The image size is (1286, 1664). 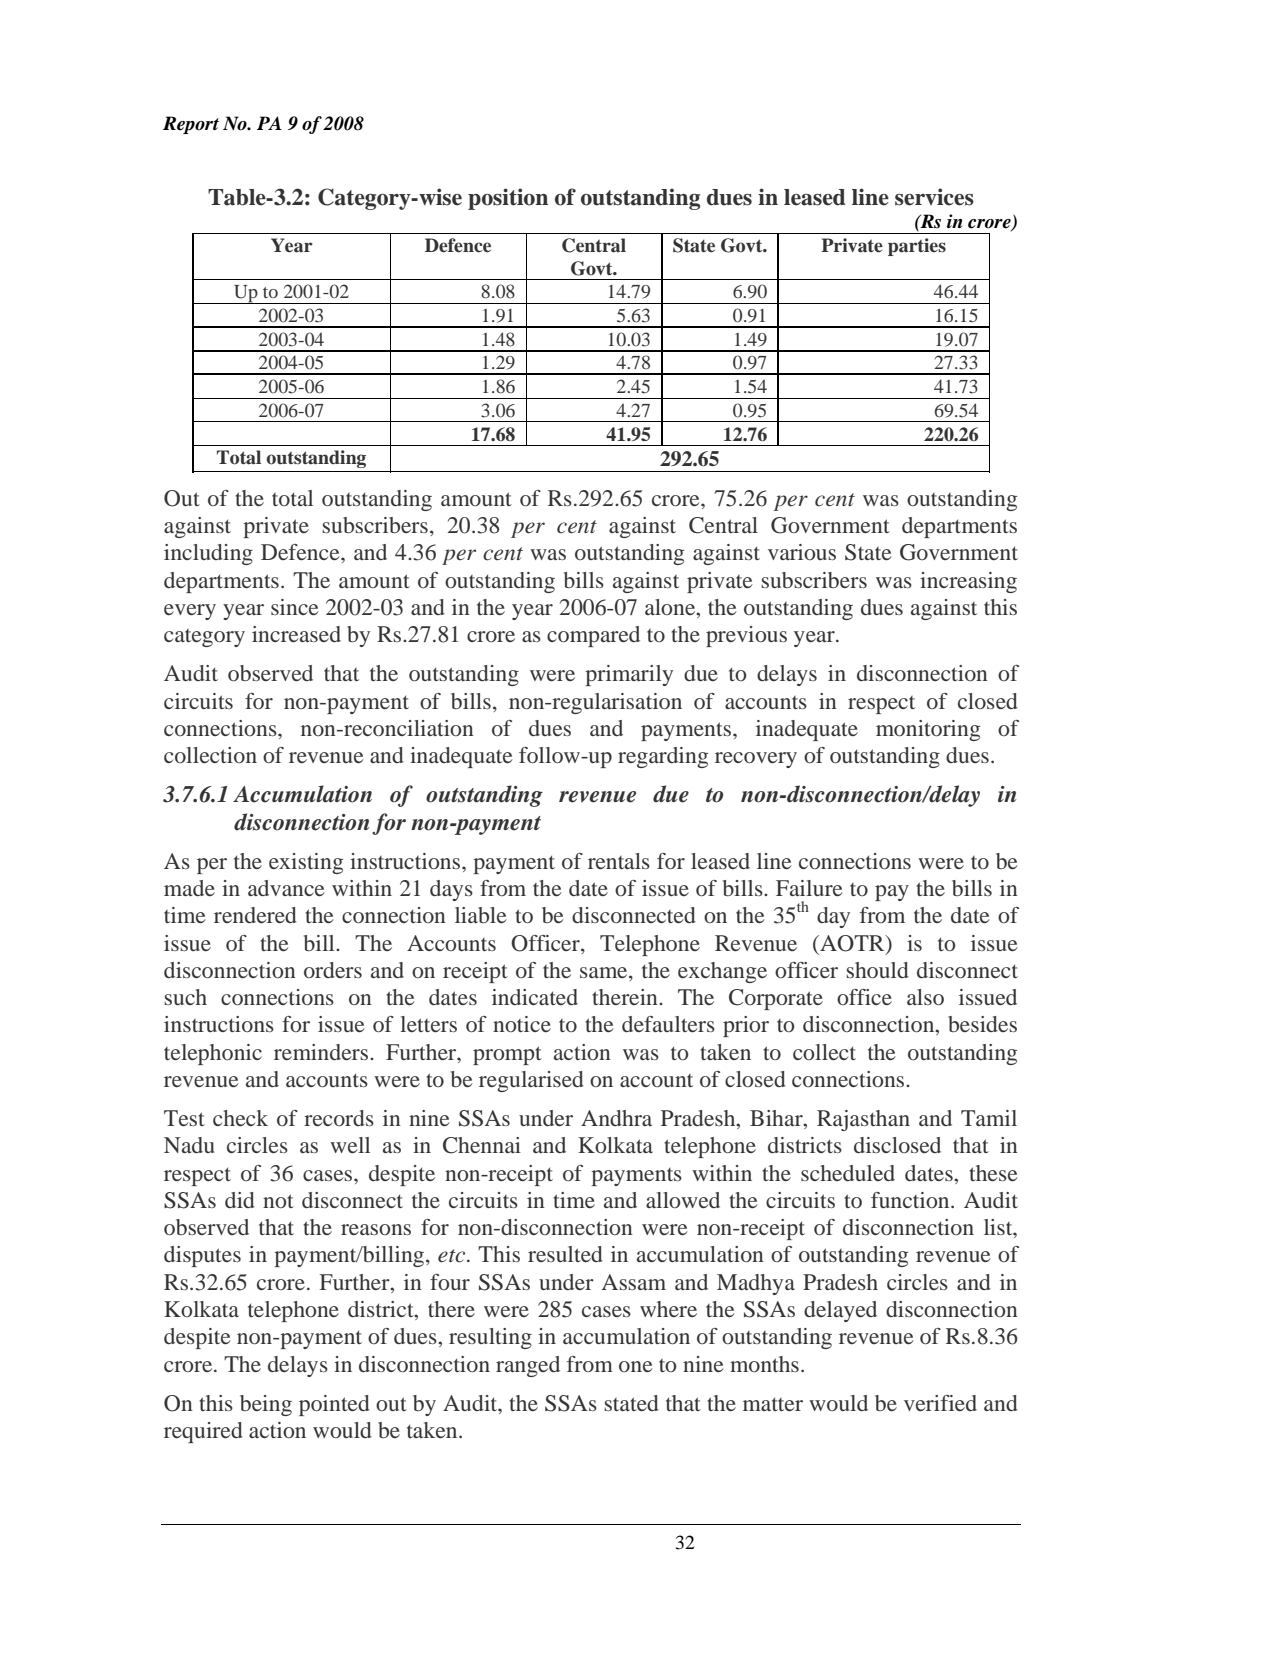 I want to click on alone, so click(x=671, y=608).
